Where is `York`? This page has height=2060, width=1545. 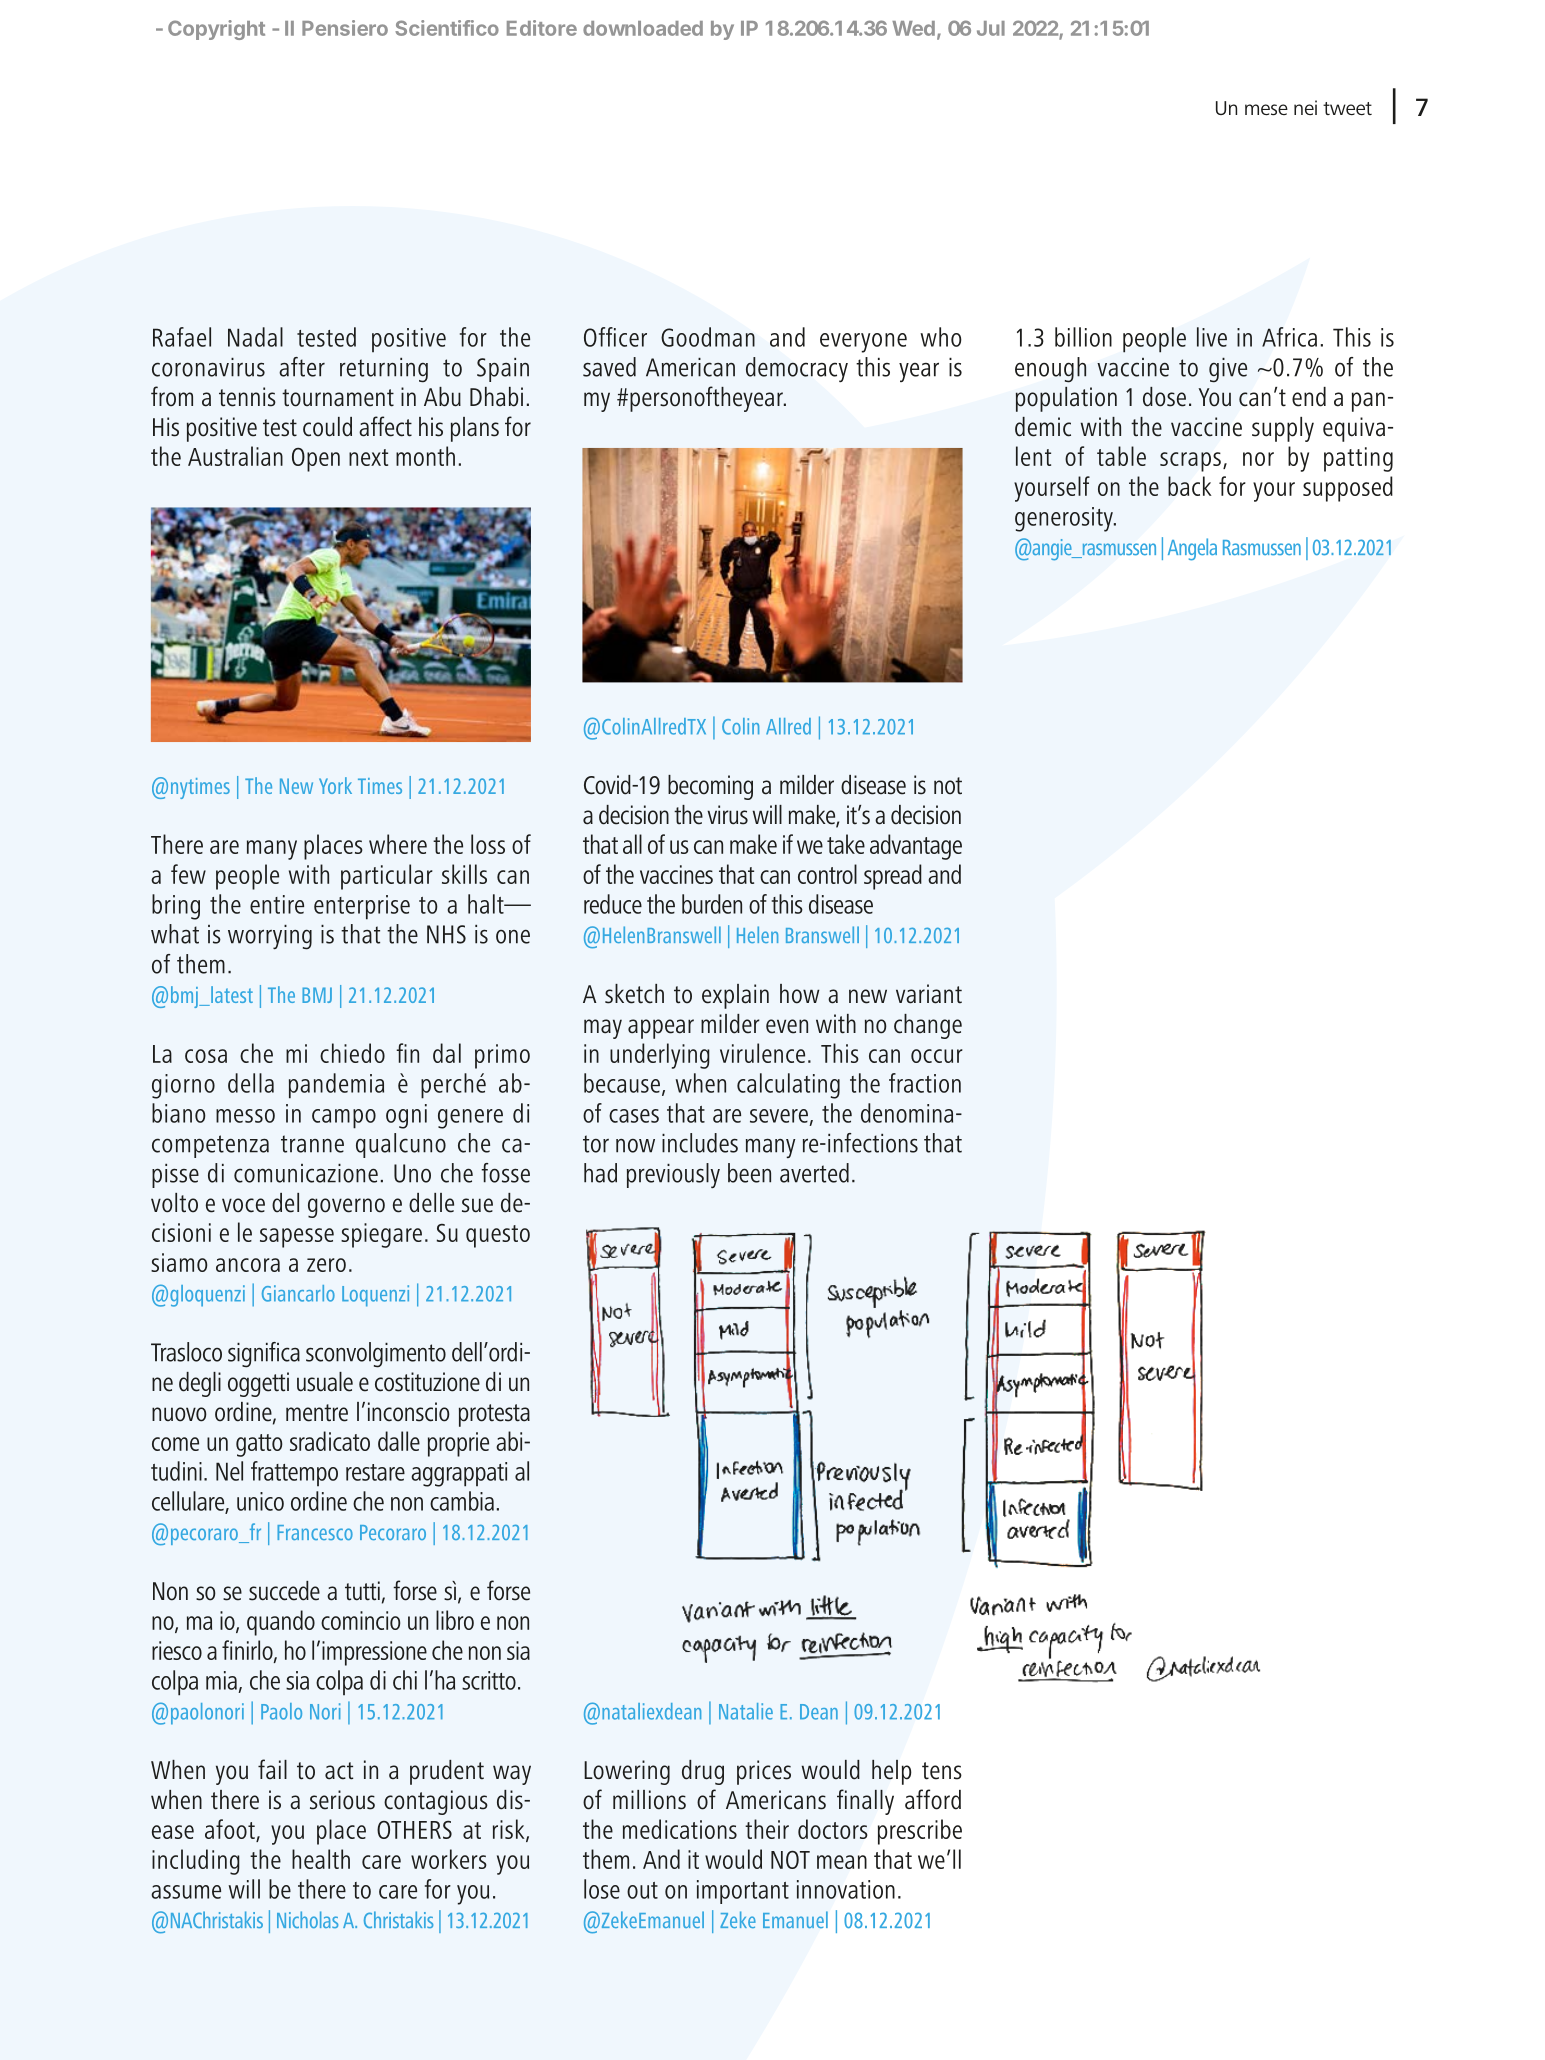
York is located at coordinates (335, 785).
